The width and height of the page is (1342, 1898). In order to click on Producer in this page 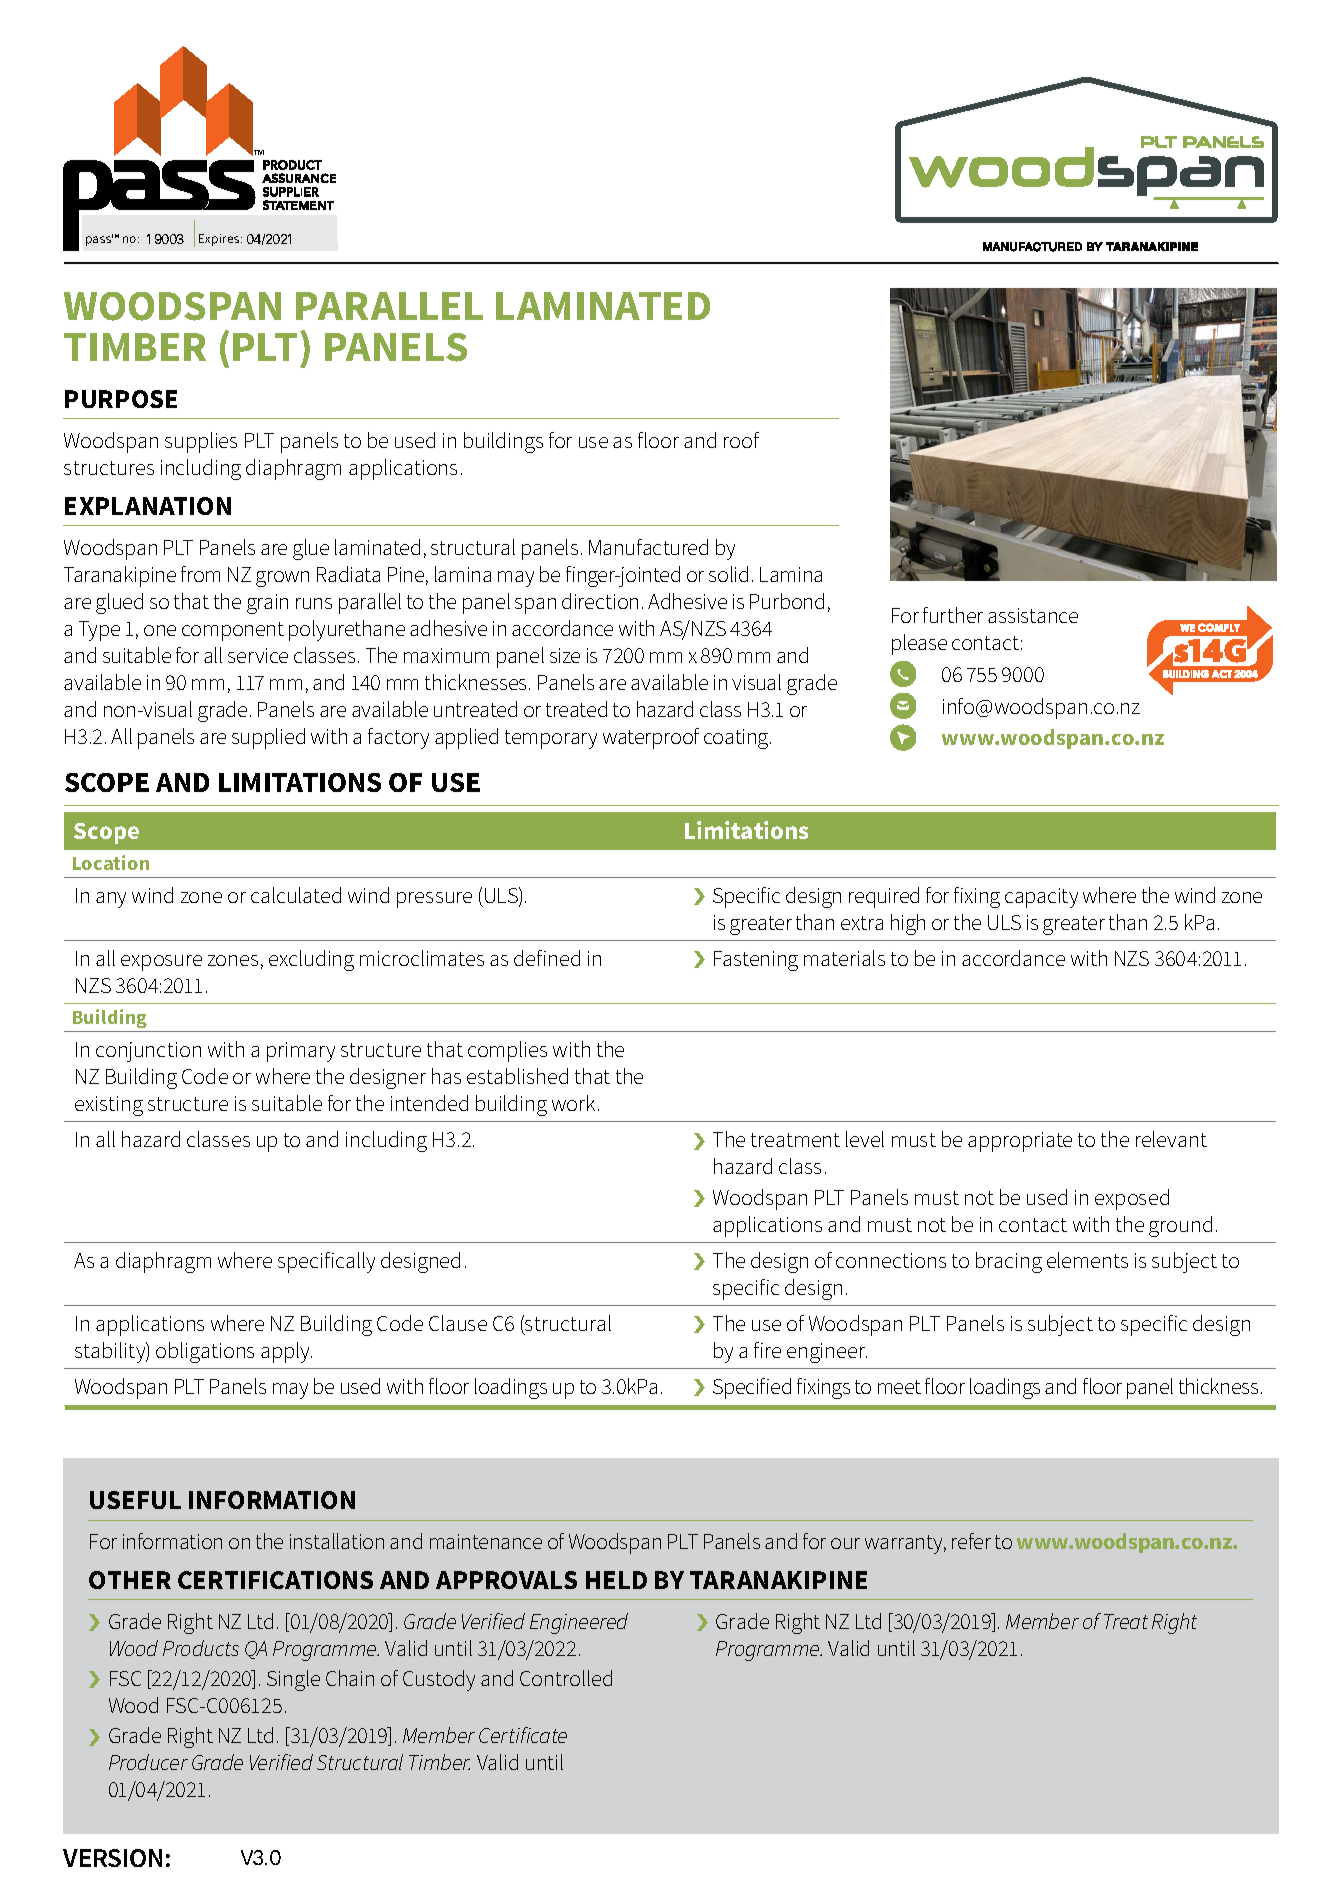, I will do `click(148, 1762)`.
